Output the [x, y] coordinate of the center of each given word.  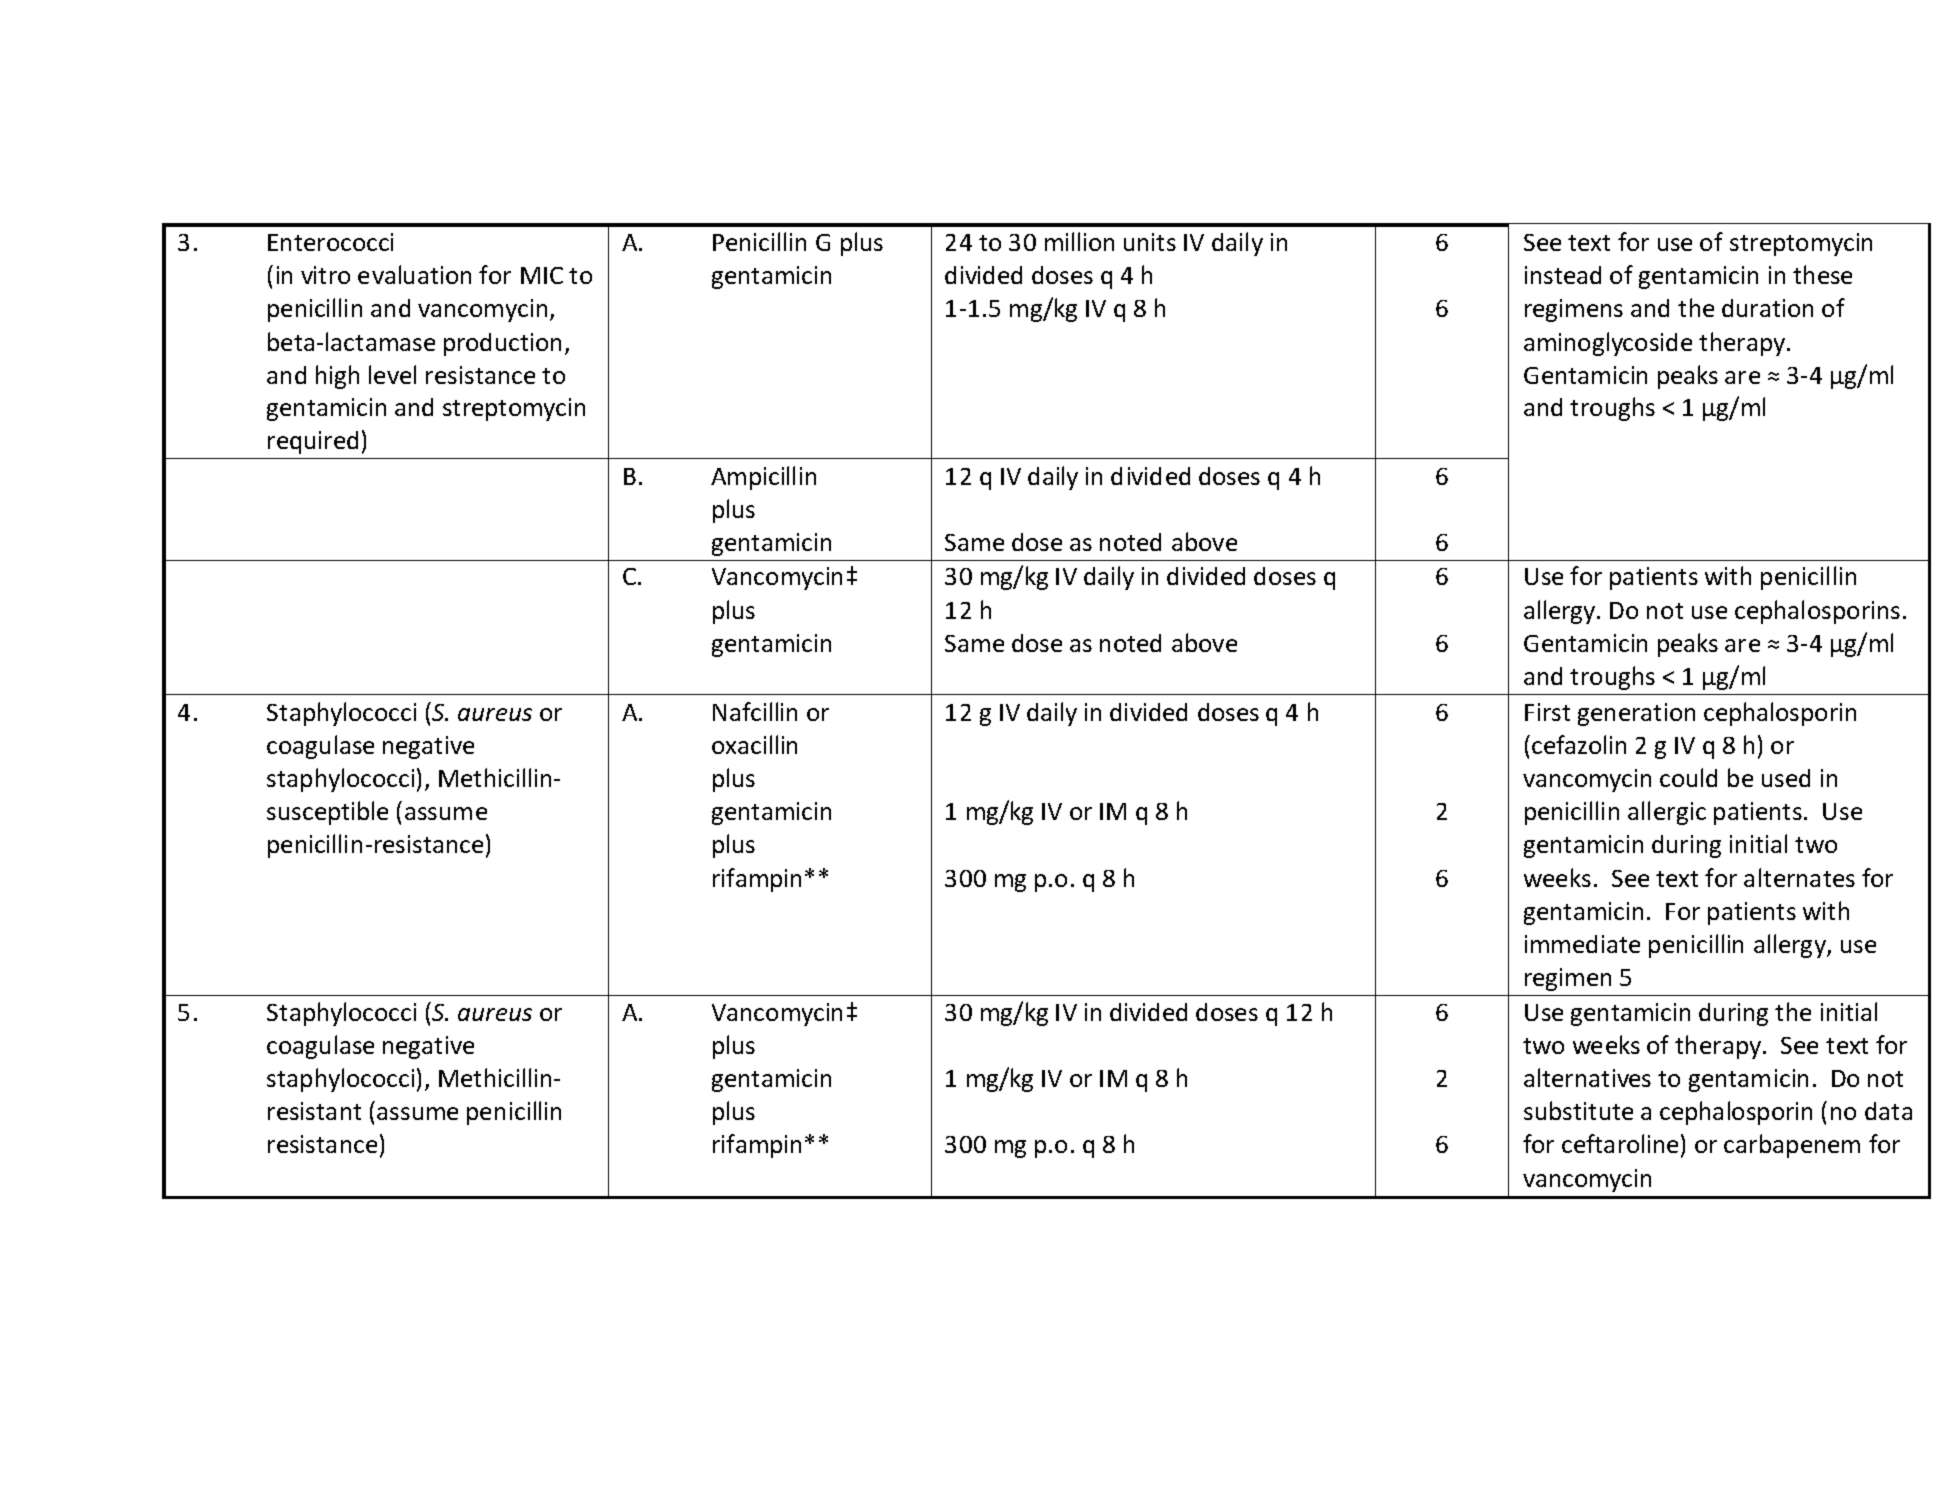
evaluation [414, 274]
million [1079, 241]
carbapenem [1792, 1146]
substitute [1578, 1110]
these [1822, 274]
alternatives [1587, 1077]
